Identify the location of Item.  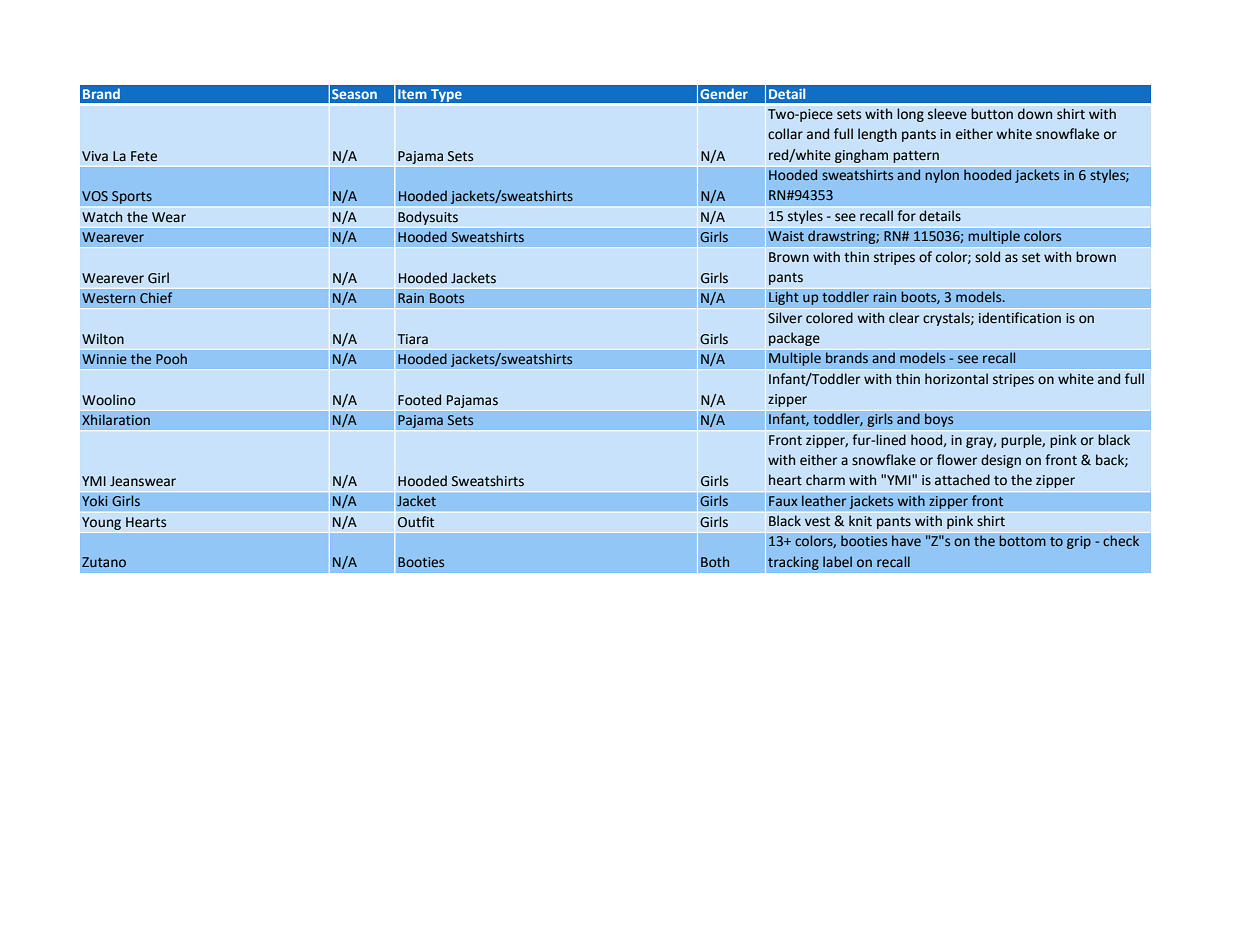
(412, 94).
